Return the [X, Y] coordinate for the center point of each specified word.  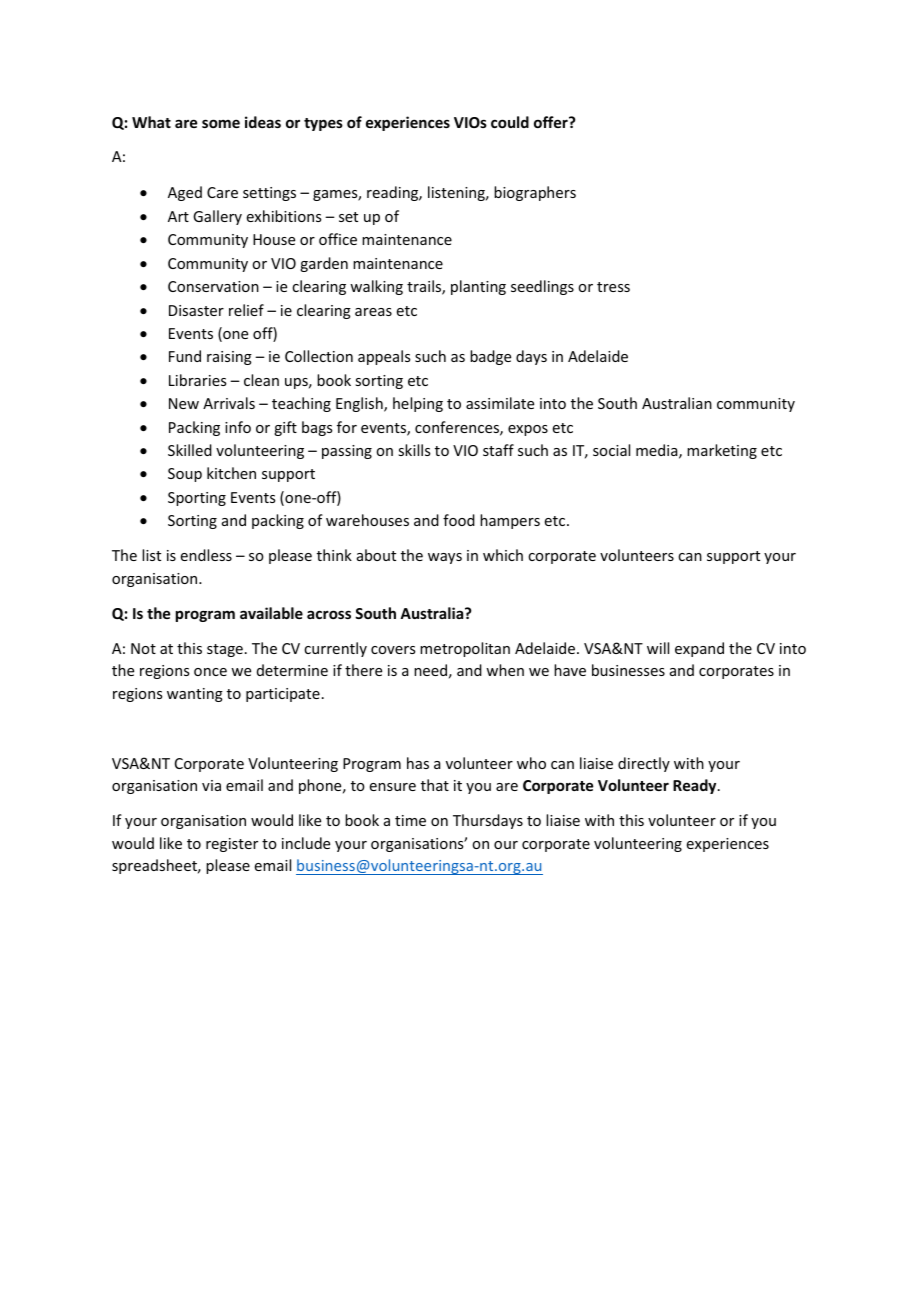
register [232, 845]
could [510, 122]
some [221, 123]
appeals [384, 357]
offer [552, 122]
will [658, 648]
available [271, 613]
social [611, 450]
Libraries [197, 380]
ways [445, 558]
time [410, 820]
